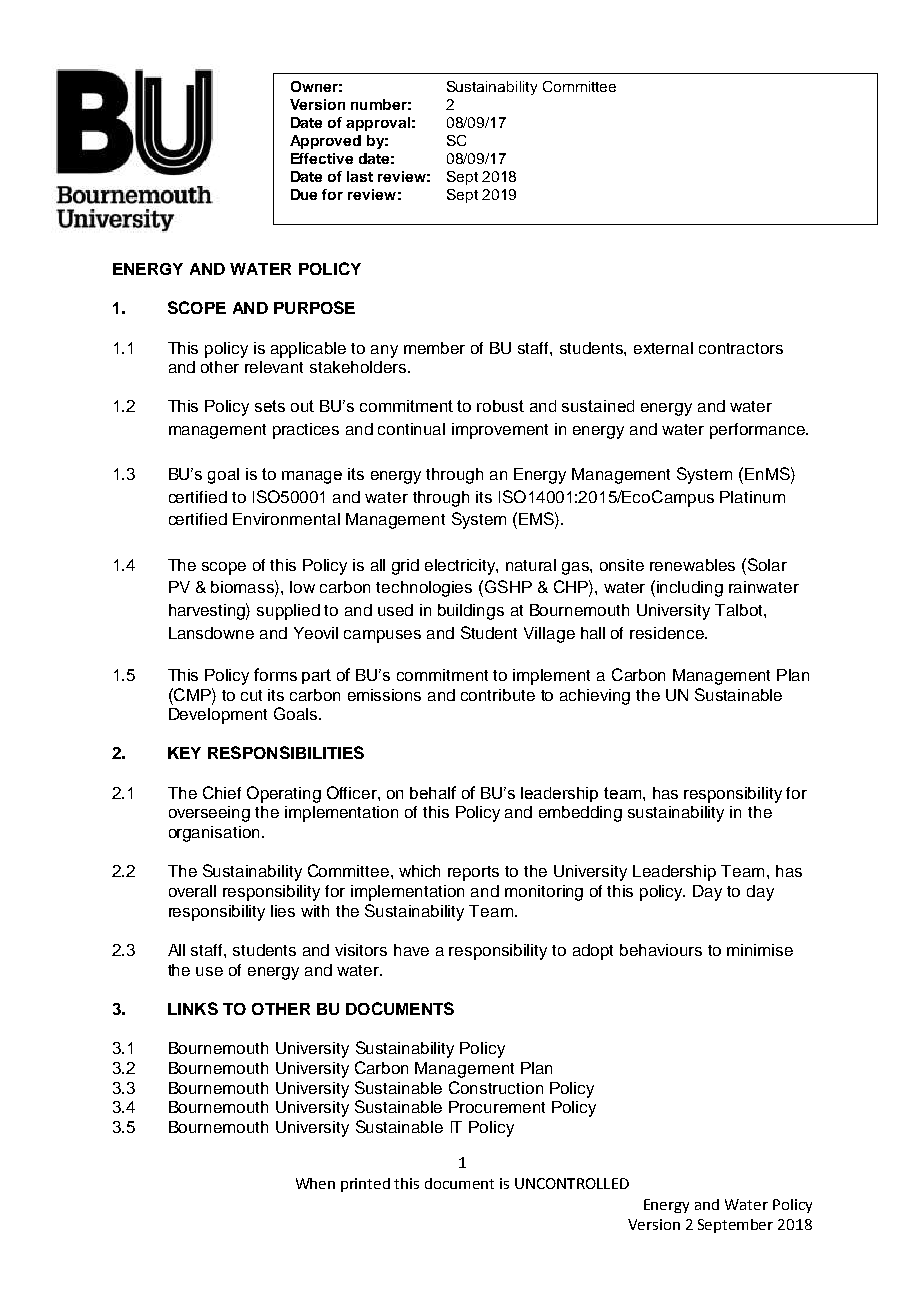 Image resolution: width=924 pixels, height=1308 pixels. What do you see at coordinates (663, 348) in the document?
I see `external` at bounding box center [663, 348].
